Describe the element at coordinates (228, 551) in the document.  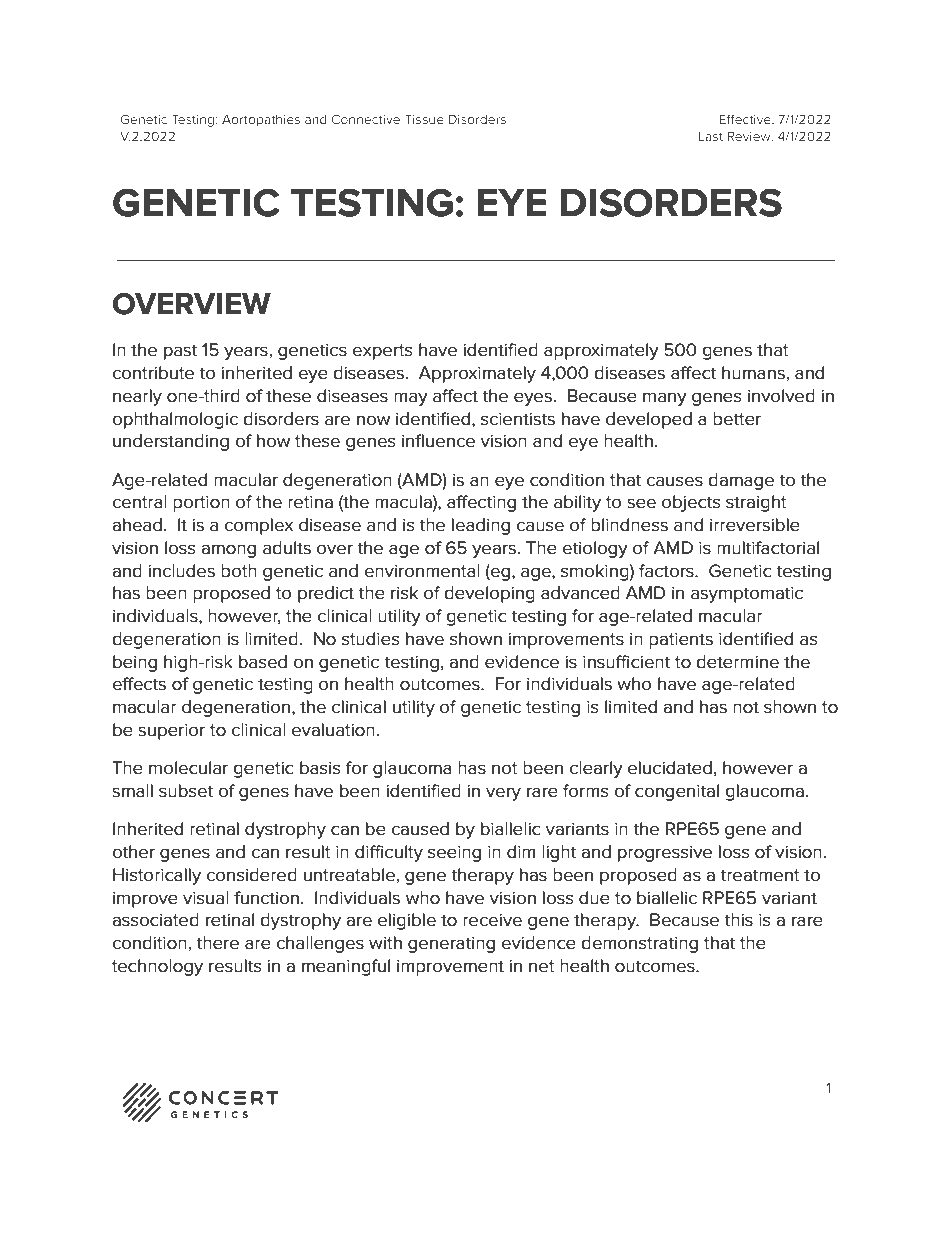
I see `among` at that location.
